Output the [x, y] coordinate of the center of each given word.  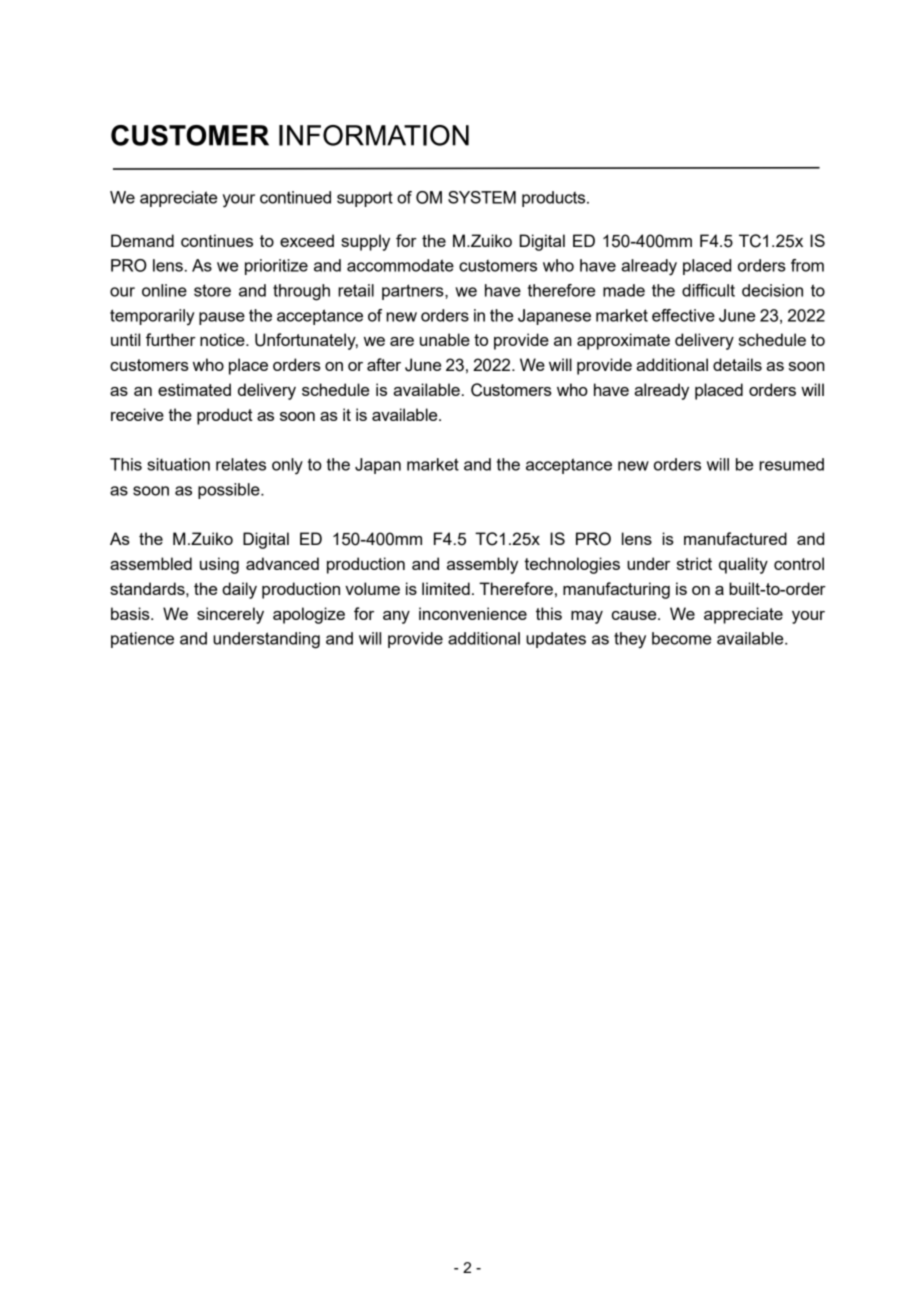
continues [217, 240]
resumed [791, 464]
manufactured [735, 538]
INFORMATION [374, 135]
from [807, 265]
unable [445, 339]
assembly [482, 565]
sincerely [230, 615]
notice [223, 339]
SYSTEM [482, 197]
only [287, 466]
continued [295, 197]
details [737, 364]
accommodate [400, 265]
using [219, 565]
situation [178, 464]
